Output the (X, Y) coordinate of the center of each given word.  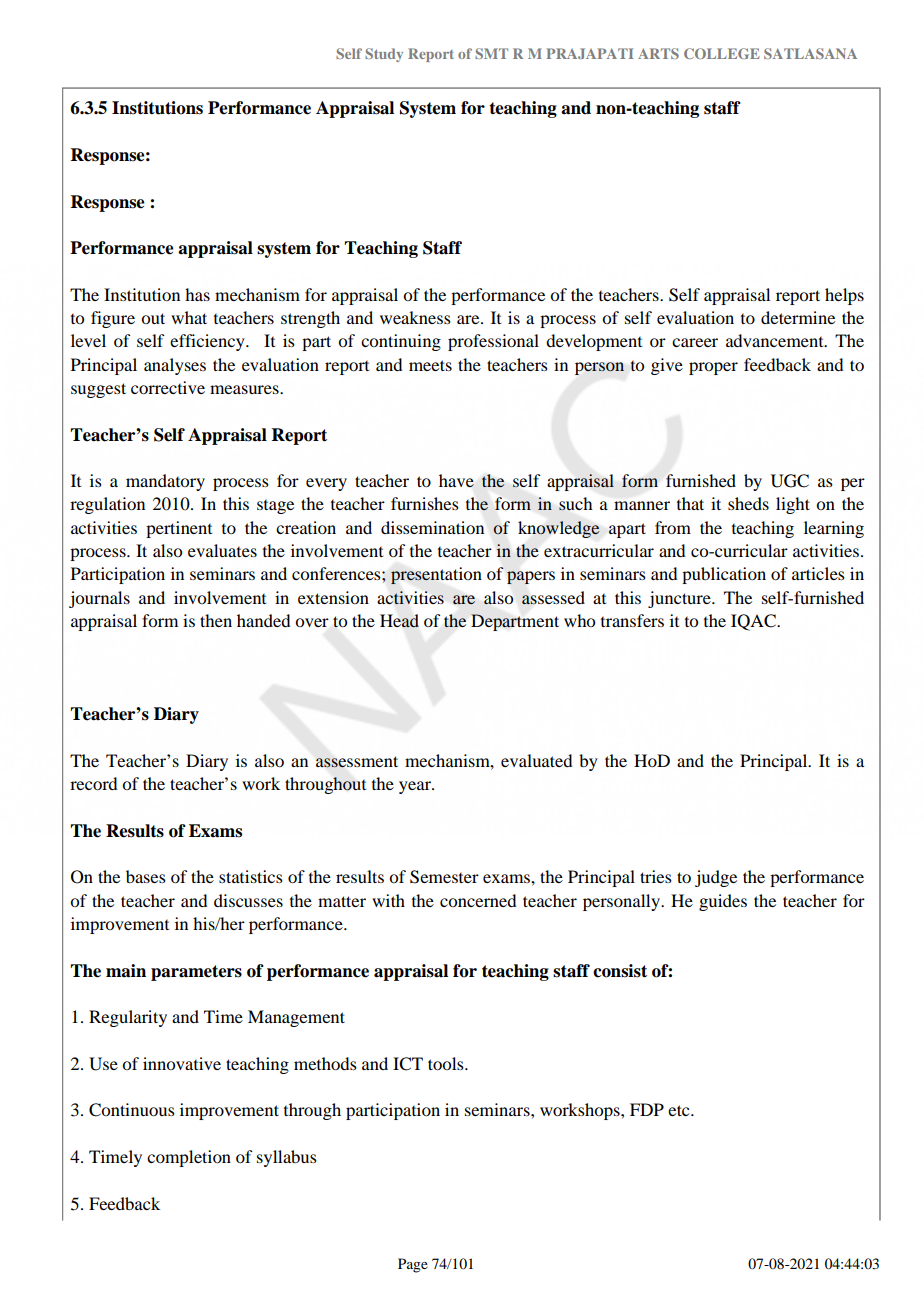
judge (716, 878)
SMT (491, 53)
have (456, 480)
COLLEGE (722, 53)
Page (413, 1265)
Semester (444, 877)
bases (146, 876)
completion (189, 1158)
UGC (790, 481)
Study (384, 55)
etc (680, 1110)
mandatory (165, 482)
